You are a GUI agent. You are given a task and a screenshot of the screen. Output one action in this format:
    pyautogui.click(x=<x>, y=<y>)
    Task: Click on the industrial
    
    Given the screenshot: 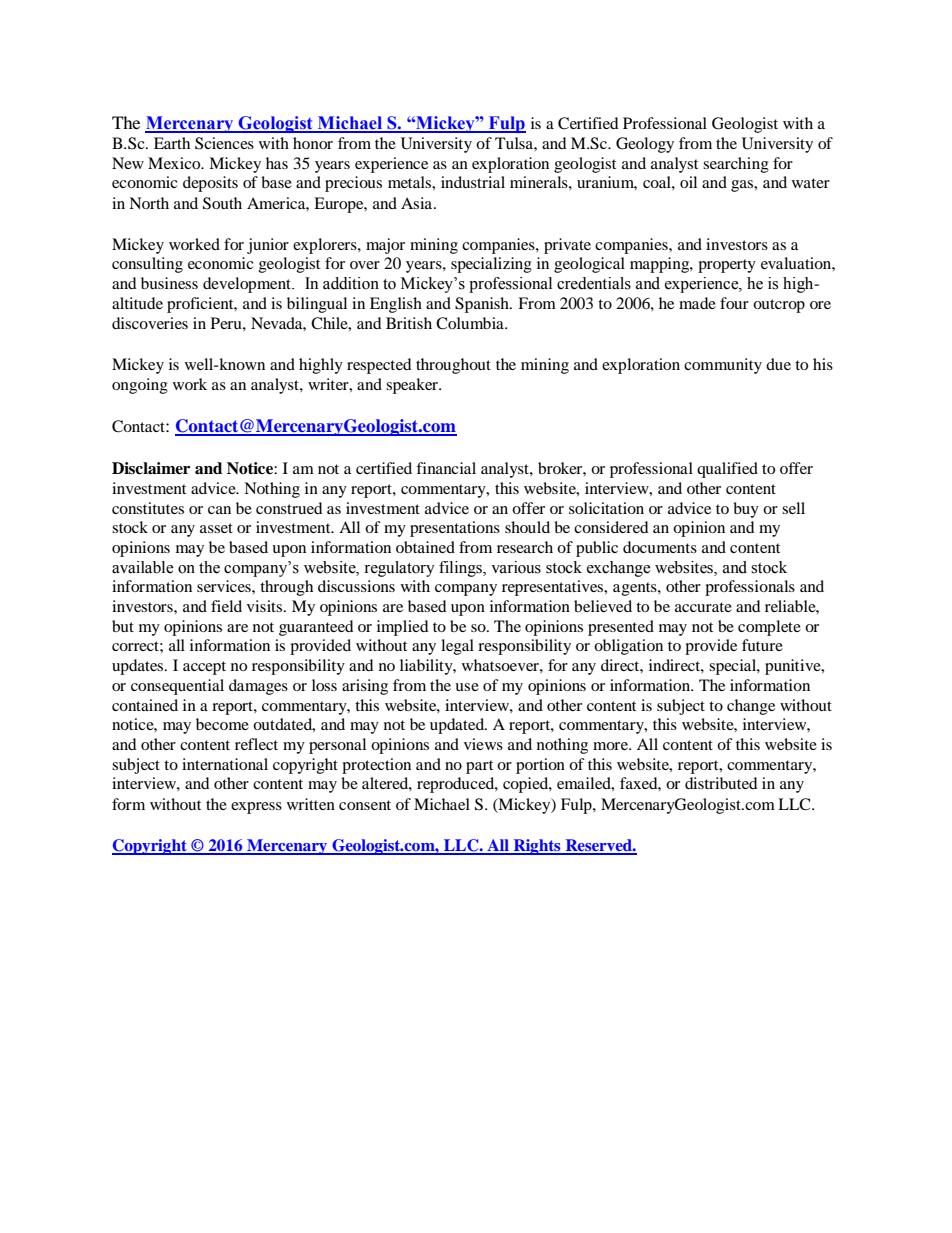 What is the action you would take?
    pyautogui.click(x=473, y=182)
